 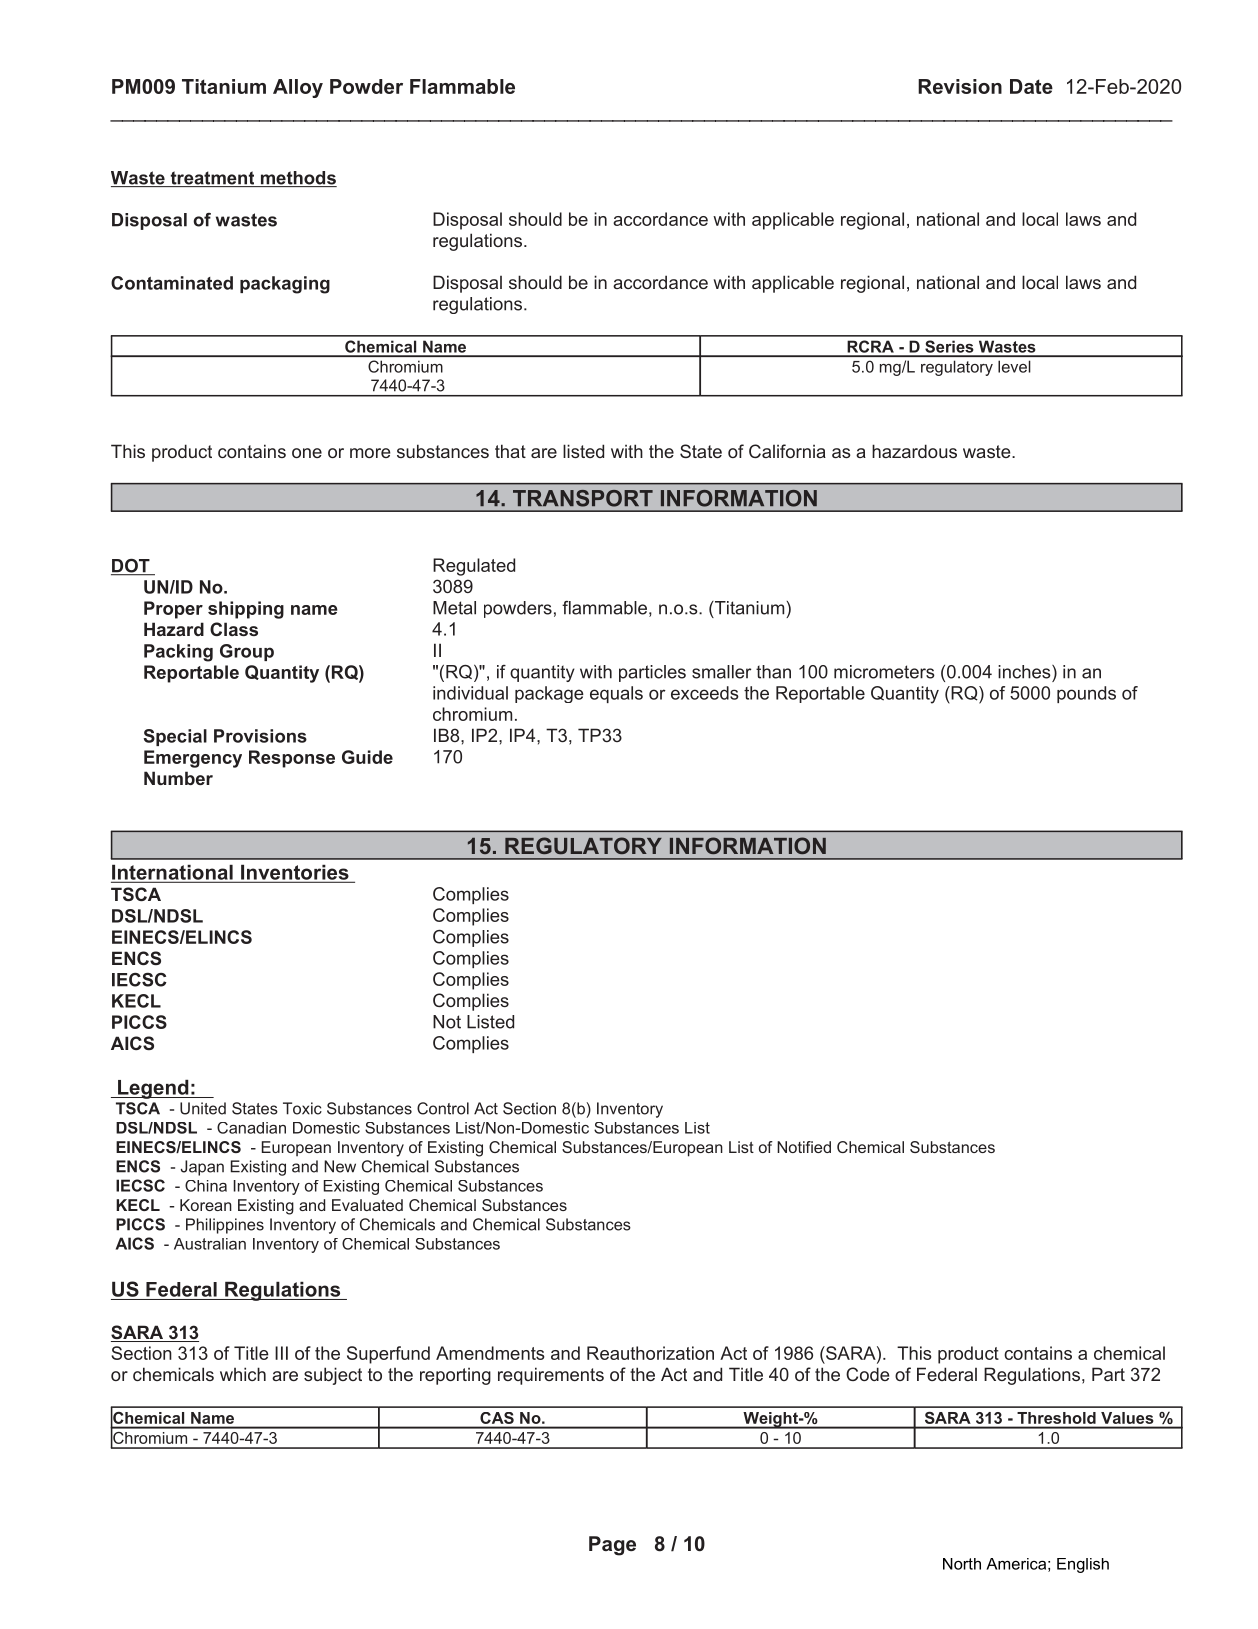 What do you see at coordinates (960, 86) in the document?
I see `Revision` at bounding box center [960, 86].
